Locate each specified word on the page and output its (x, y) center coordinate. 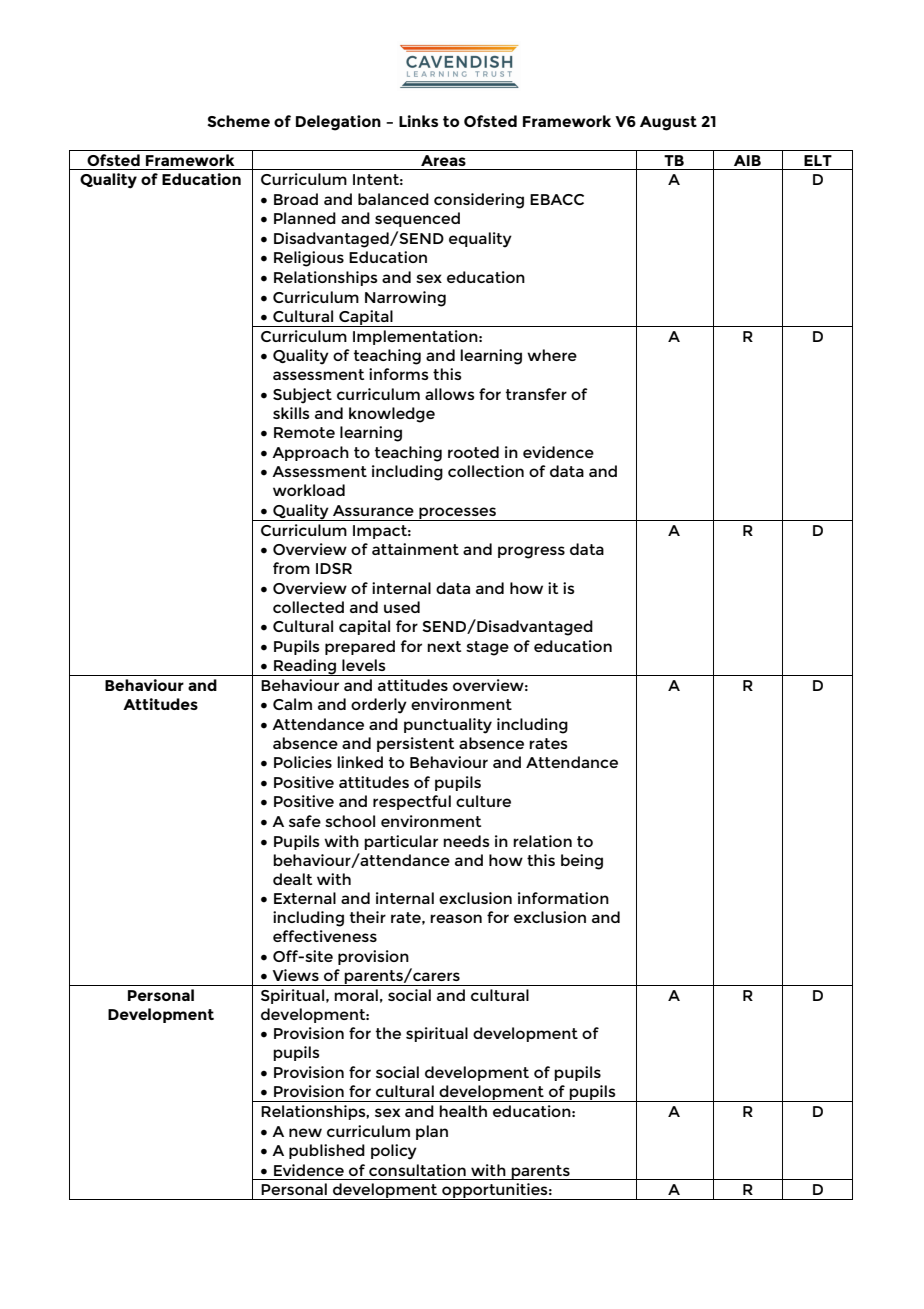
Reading (305, 667)
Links (418, 121)
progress (531, 552)
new (305, 1132)
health (463, 1111)
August (668, 123)
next (444, 646)
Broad (296, 199)
